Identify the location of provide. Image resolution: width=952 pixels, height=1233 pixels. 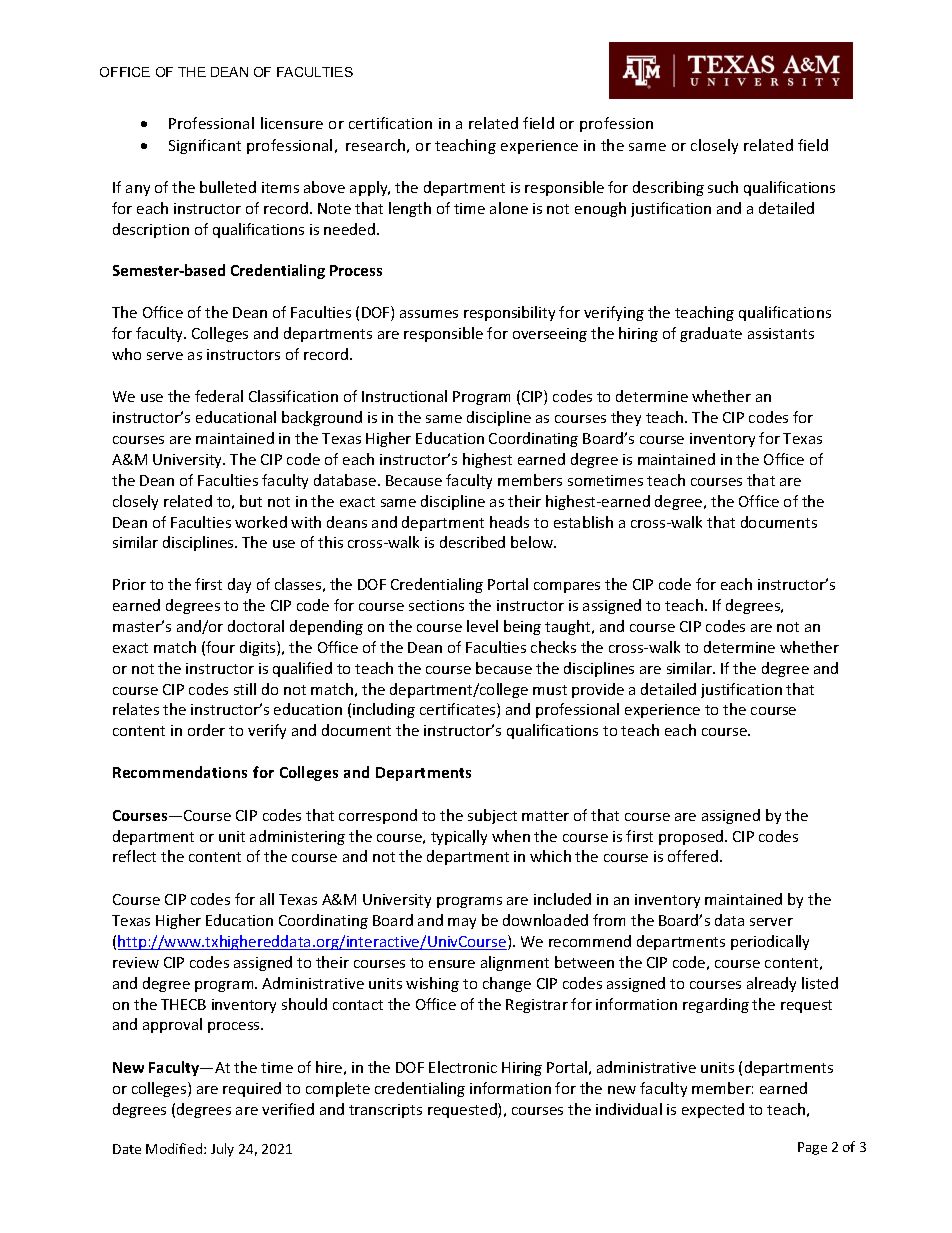
(598, 690).
